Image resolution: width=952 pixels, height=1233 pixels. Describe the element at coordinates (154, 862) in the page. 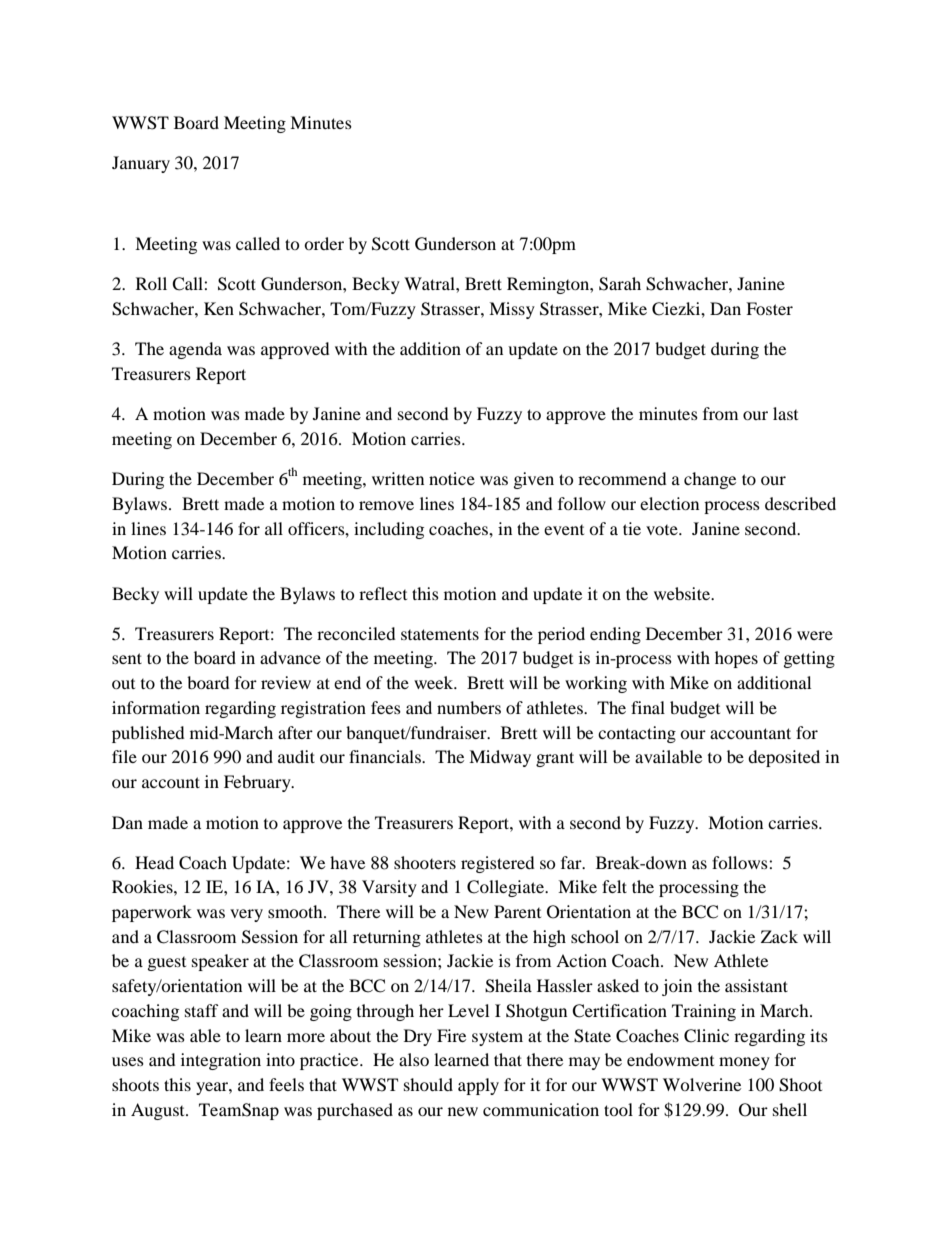

I see `Head` at that location.
